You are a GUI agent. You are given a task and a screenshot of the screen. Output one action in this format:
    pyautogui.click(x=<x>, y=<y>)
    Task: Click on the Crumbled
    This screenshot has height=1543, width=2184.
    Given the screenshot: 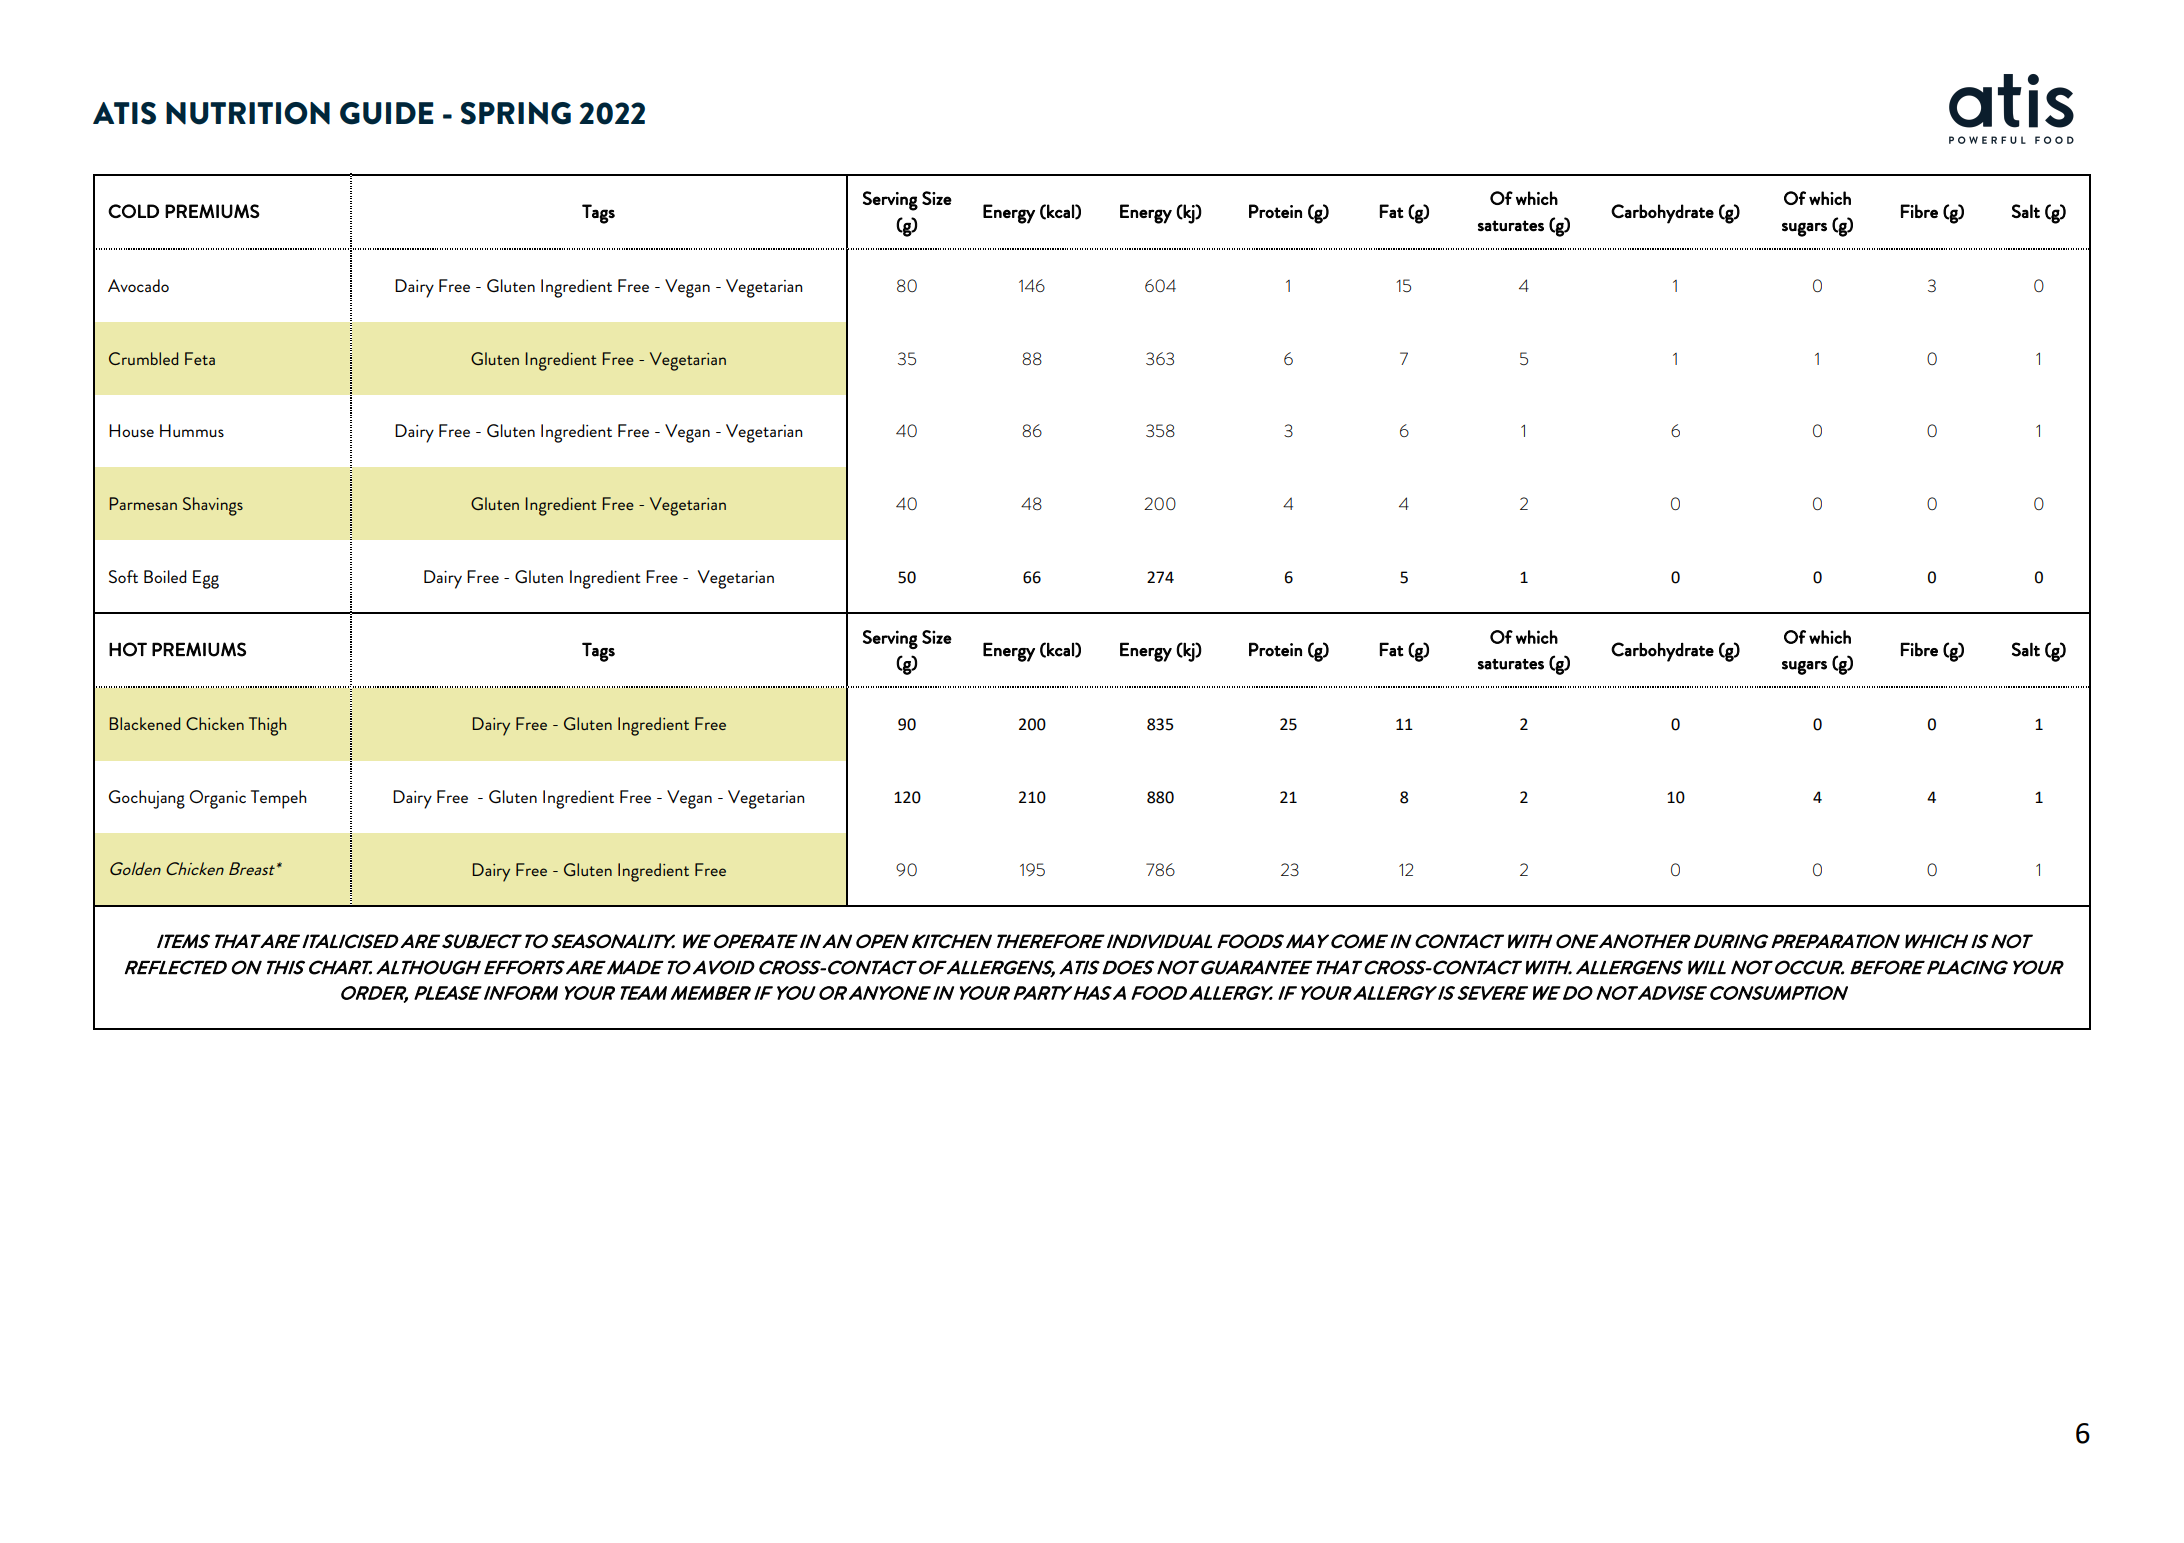 What is the action you would take?
    pyautogui.click(x=143, y=358)
